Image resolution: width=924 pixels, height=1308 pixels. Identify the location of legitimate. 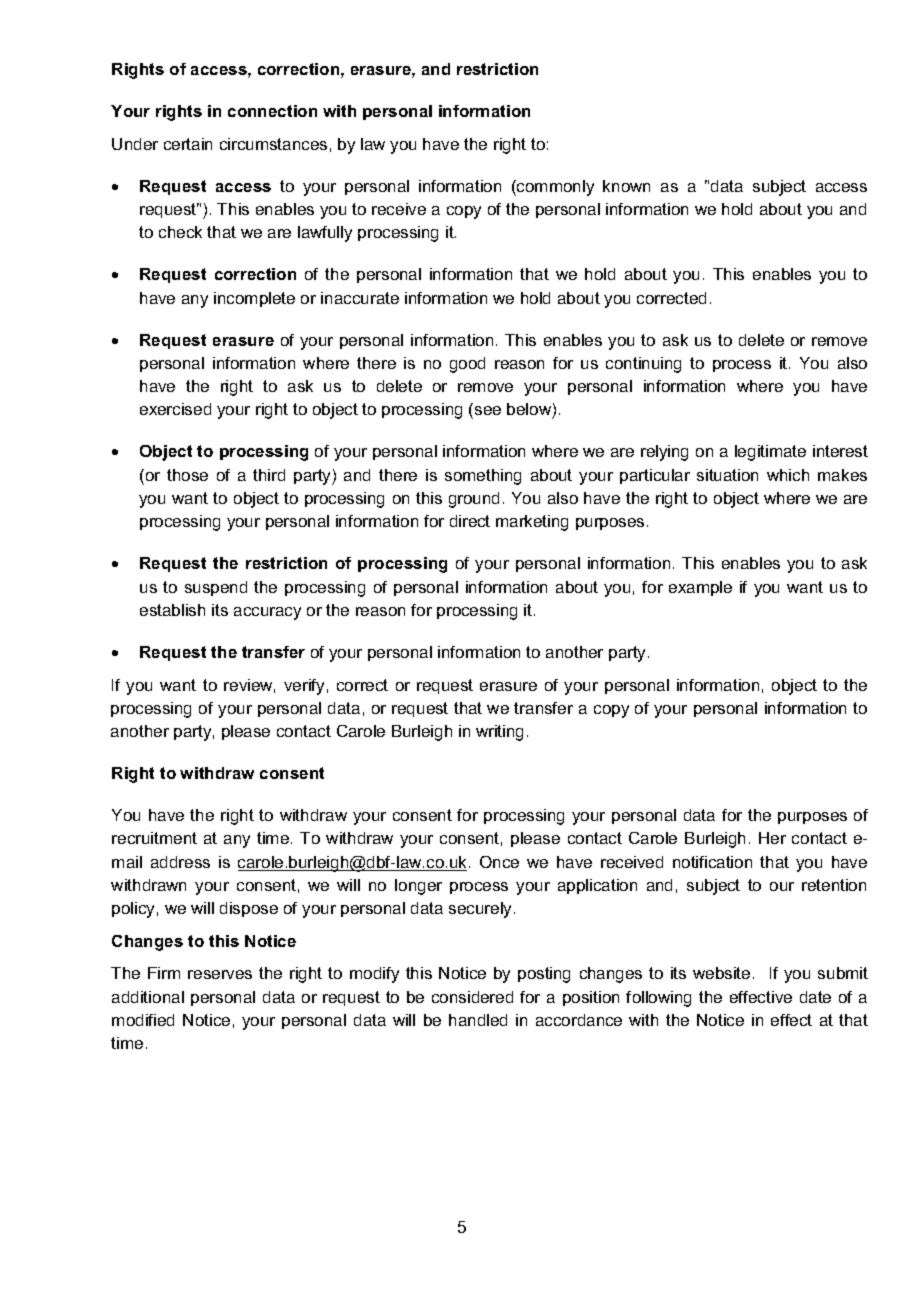
(770, 453).
